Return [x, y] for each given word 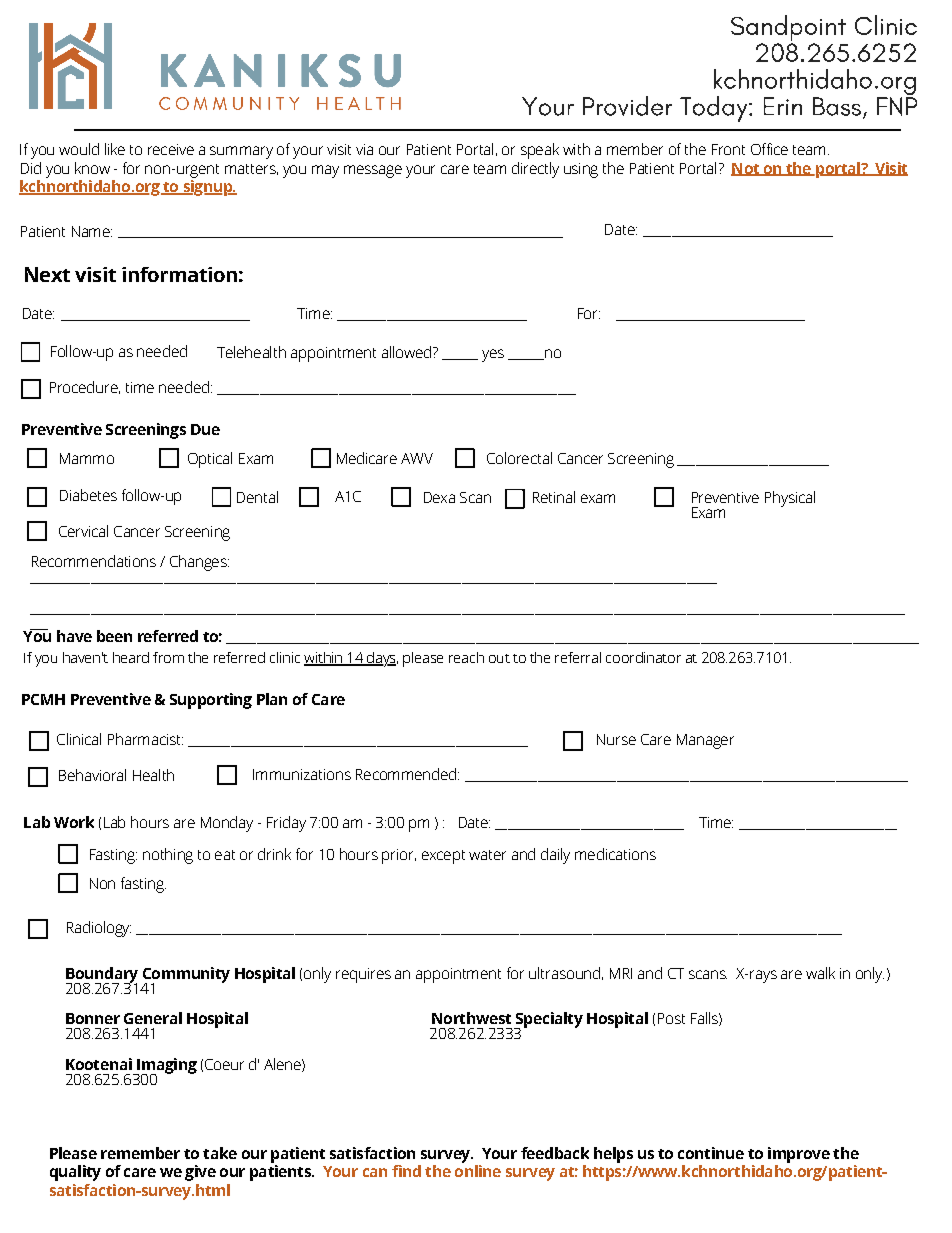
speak [540, 151]
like [115, 149]
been [114, 636]
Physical [790, 499]
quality [75, 1173]
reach [466, 657]
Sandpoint [788, 29]
